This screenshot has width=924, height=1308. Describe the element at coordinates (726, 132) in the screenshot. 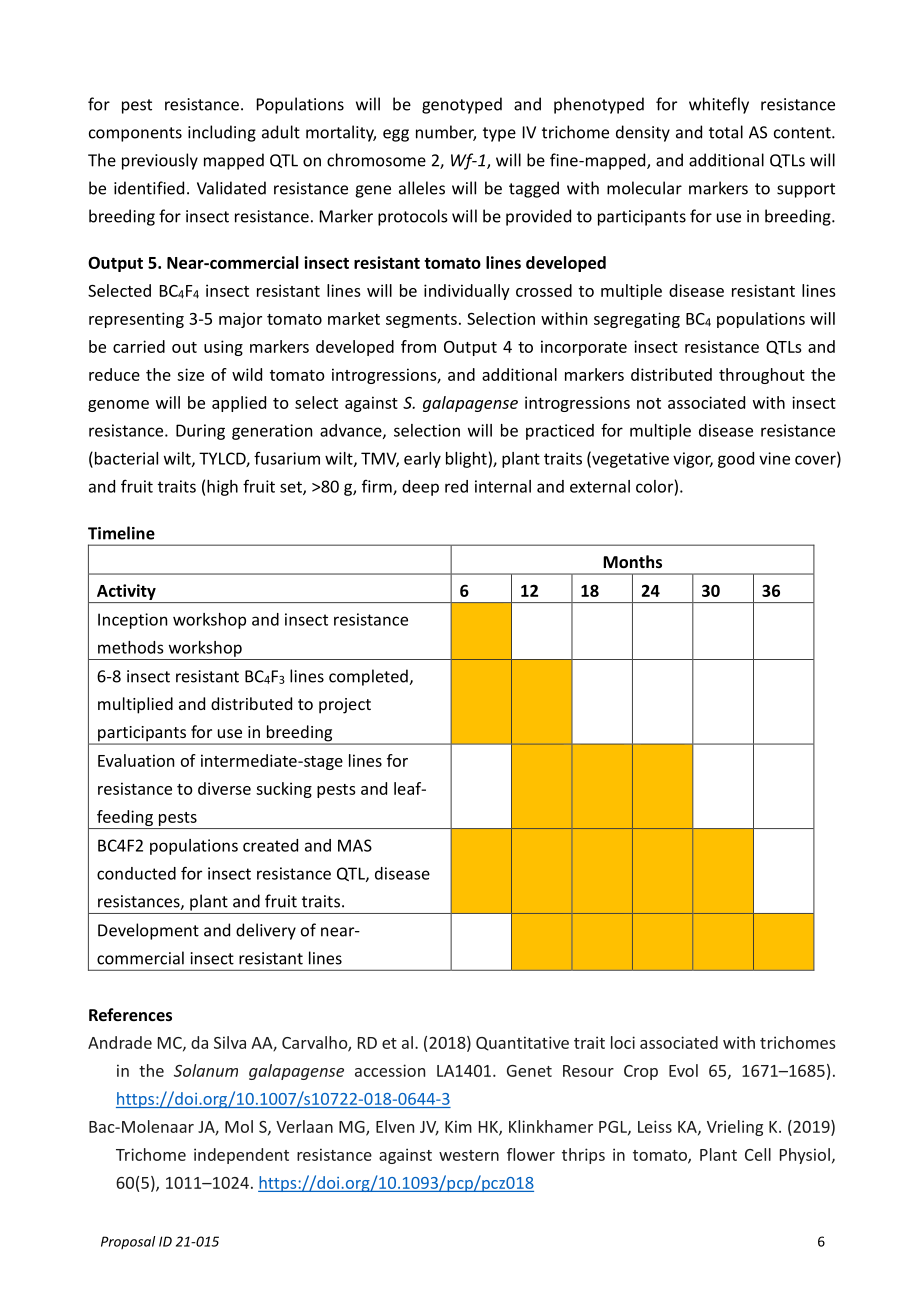

I see `total` at that location.
